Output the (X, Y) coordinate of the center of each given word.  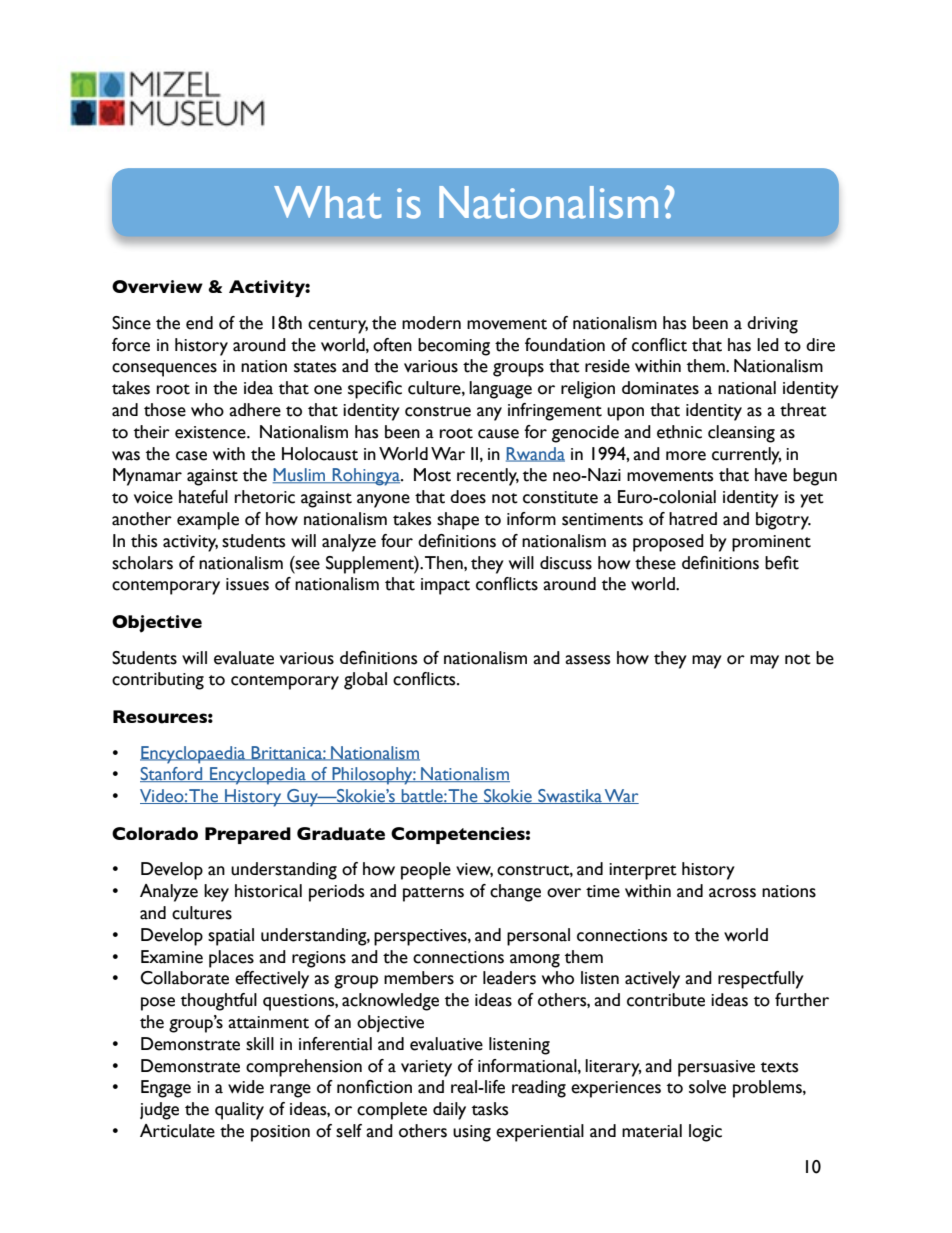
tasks (490, 1109)
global (365, 681)
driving (772, 325)
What (327, 202)
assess (587, 660)
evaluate (244, 658)
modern (431, 323)
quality (239, 1111)
